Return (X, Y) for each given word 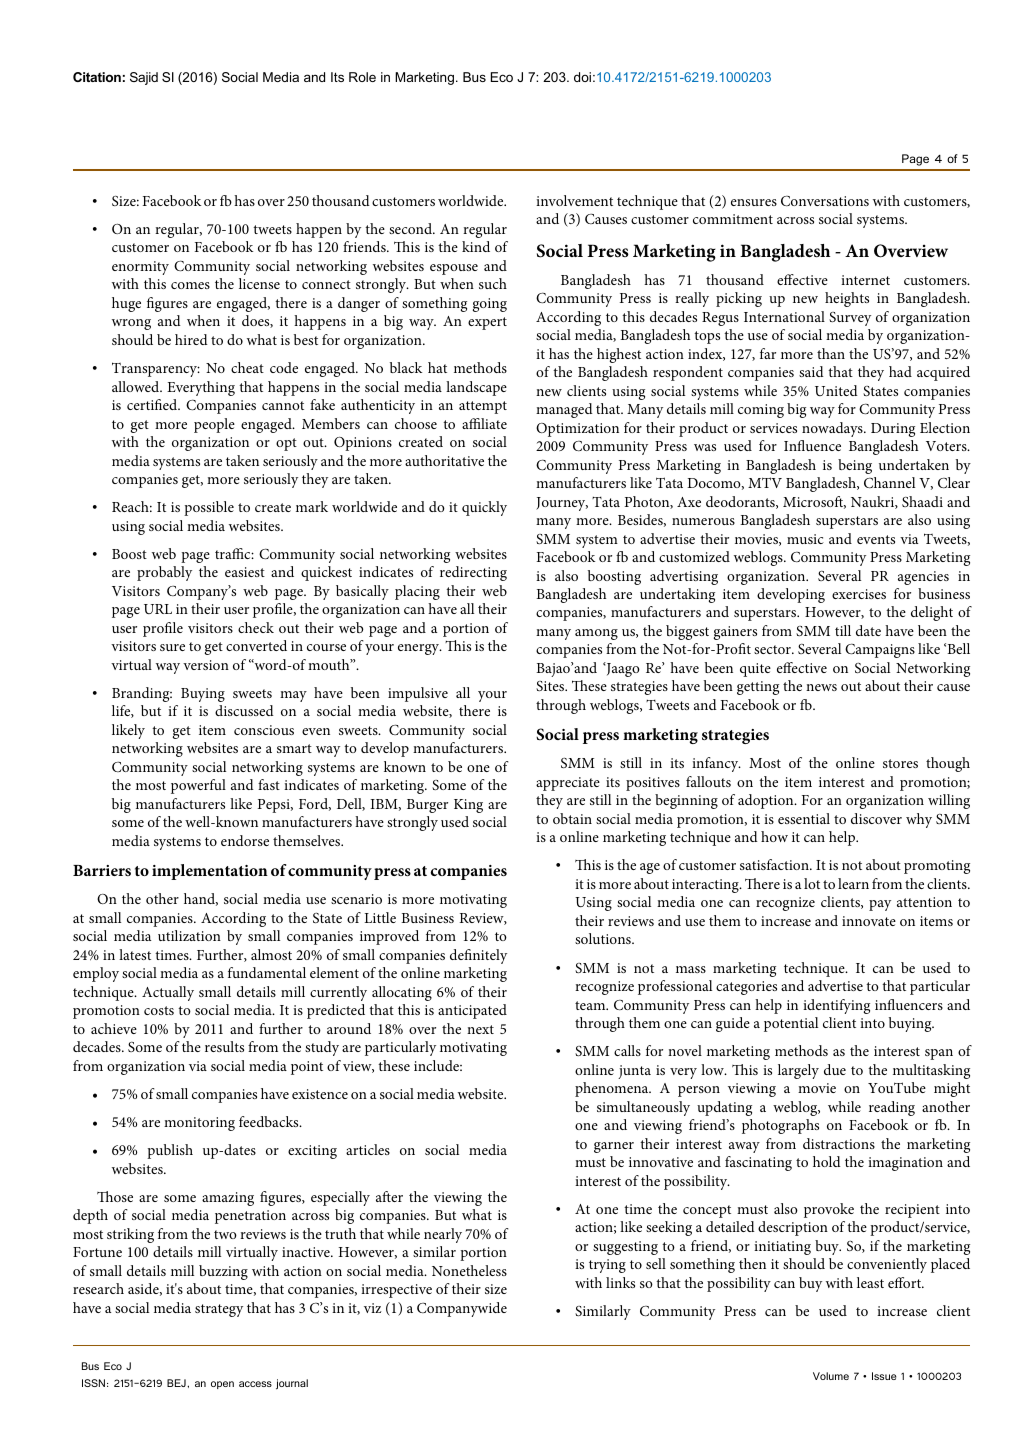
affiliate (484, 423)
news (821, 687)
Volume (831, 1376)
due (835, 1069)
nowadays (833, 429)
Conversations (825, 201)
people (214, 425)
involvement (574, 200)
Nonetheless (469, 1270)
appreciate (568, 784)
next (480, 1029)
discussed (244, 710)
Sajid (144, 78)
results (224, 1046)
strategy (219, 1310)
